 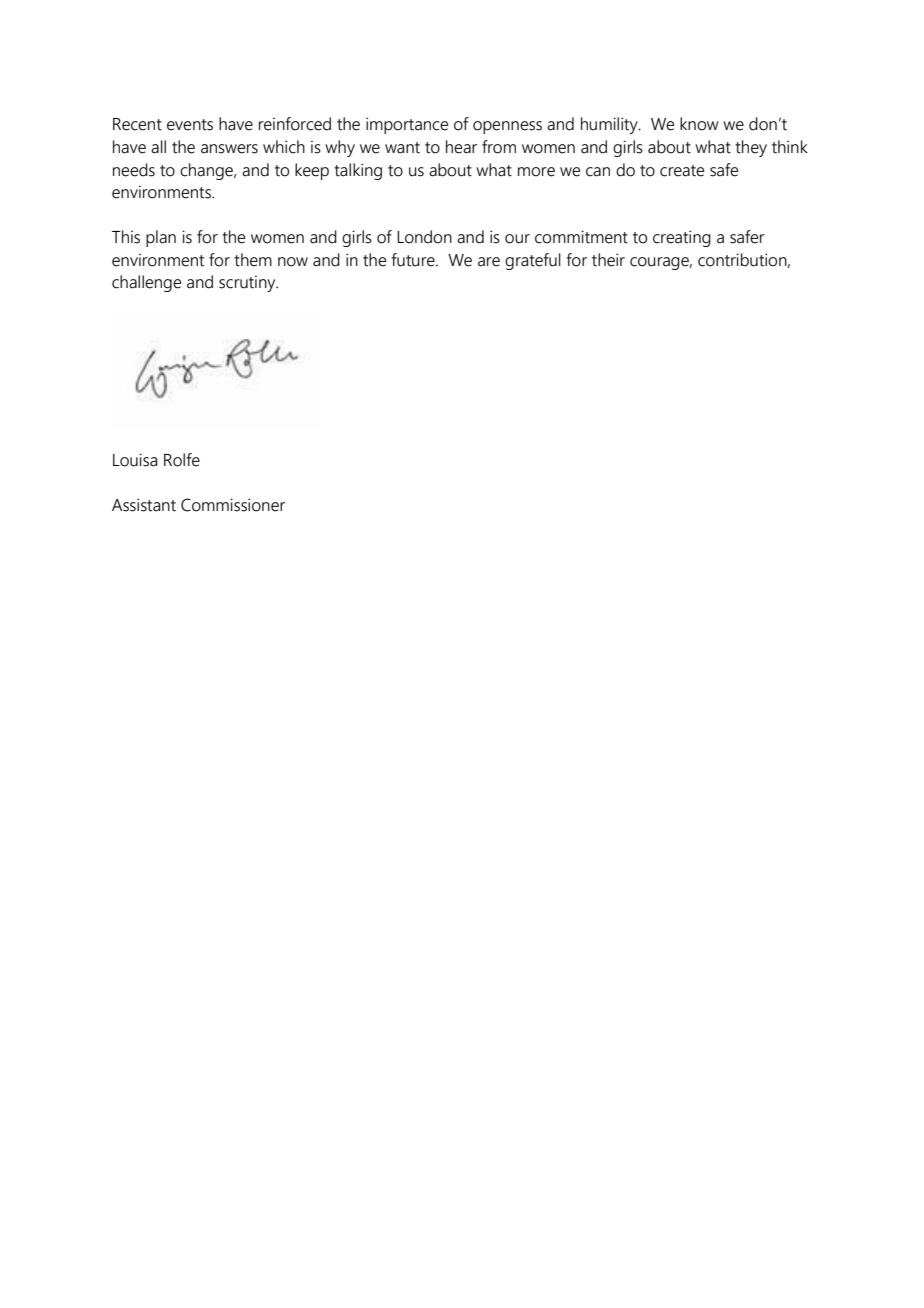 I want to click on their, so click(x=608, y=260).
